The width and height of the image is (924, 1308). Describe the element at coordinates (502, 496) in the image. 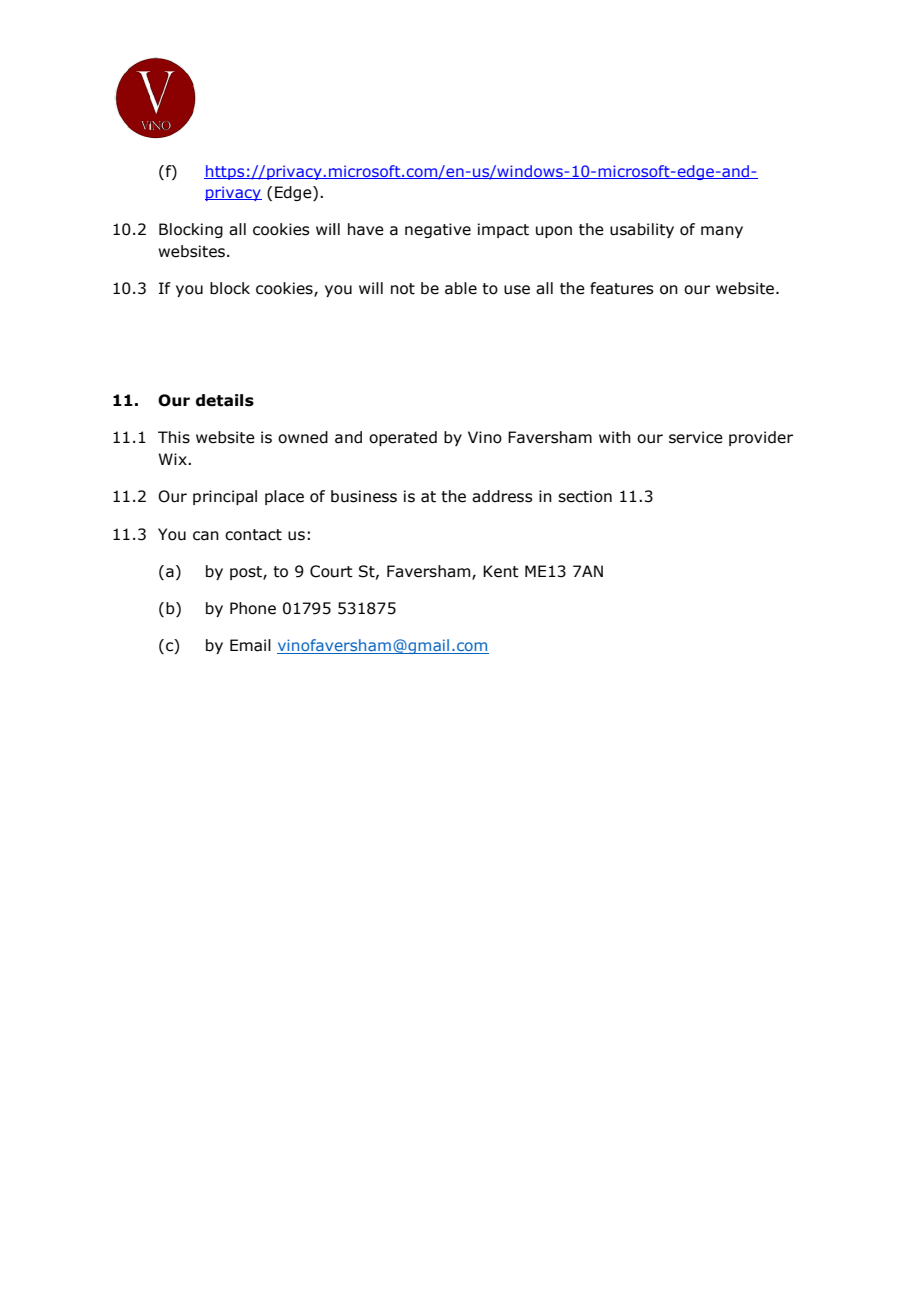

I see `address` at that location.
